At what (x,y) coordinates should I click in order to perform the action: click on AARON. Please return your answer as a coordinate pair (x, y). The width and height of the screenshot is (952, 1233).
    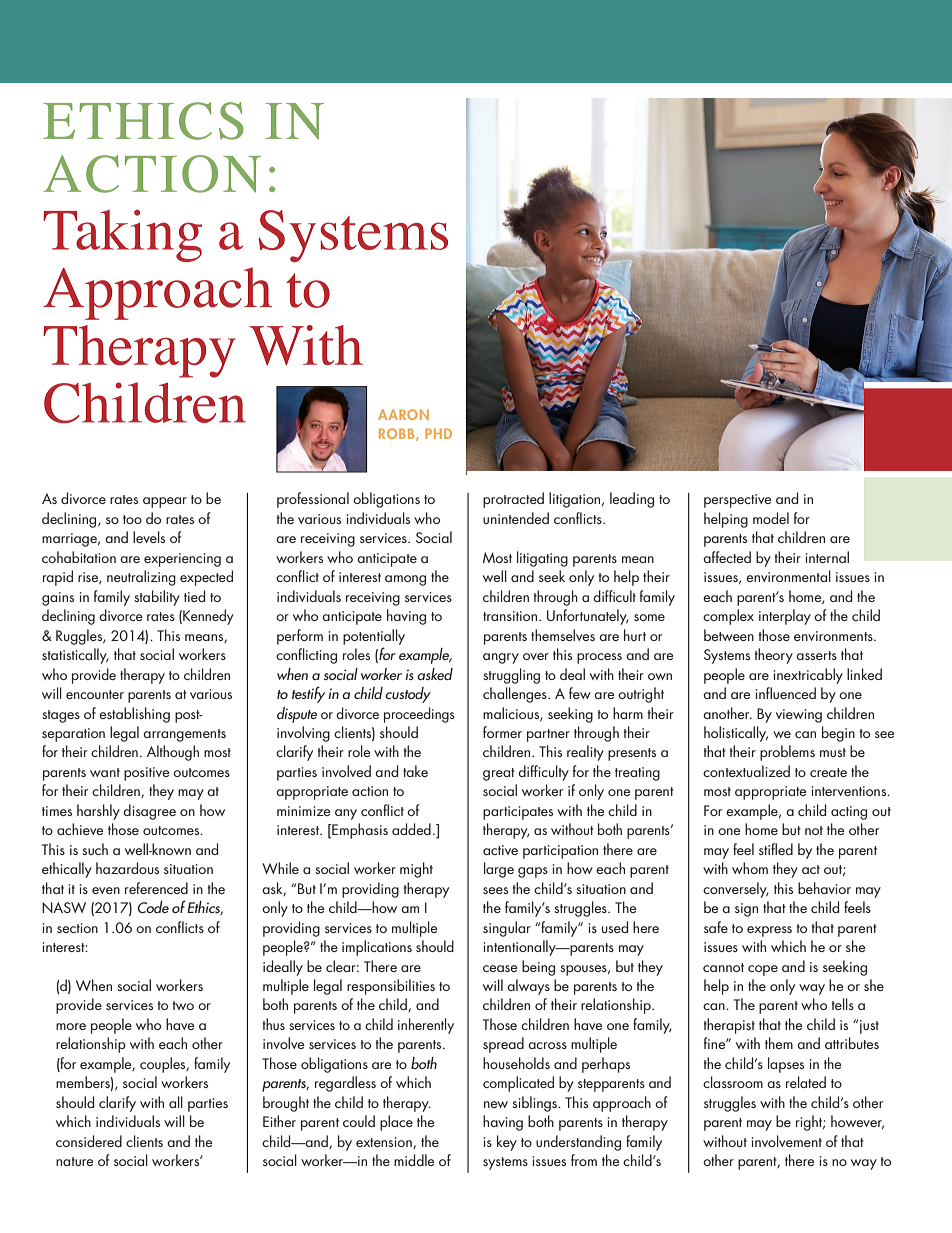
    Looking at the image, I should click on (403, 414).
